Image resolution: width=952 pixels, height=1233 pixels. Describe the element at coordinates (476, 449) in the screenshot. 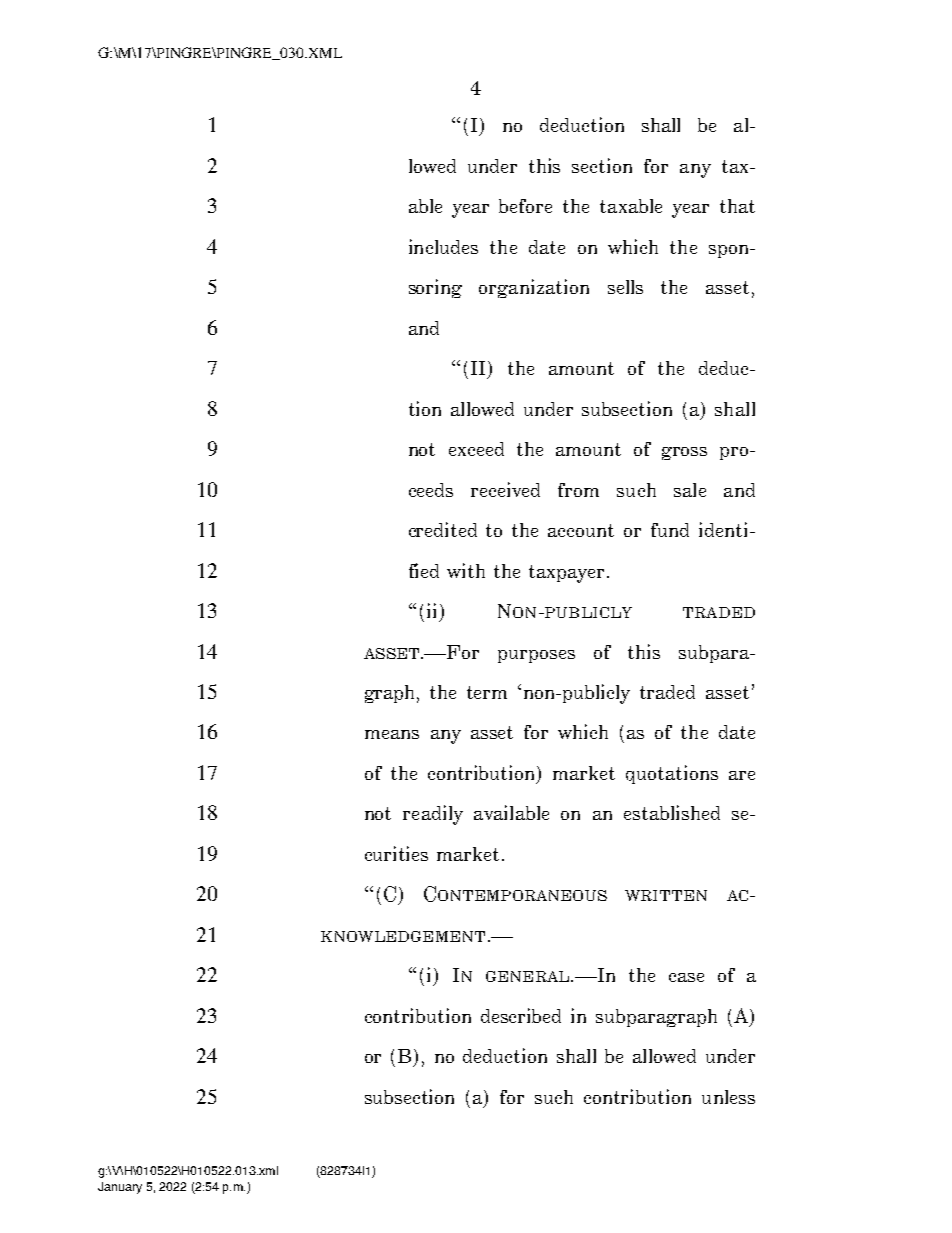

I see `exceed` at that location.
